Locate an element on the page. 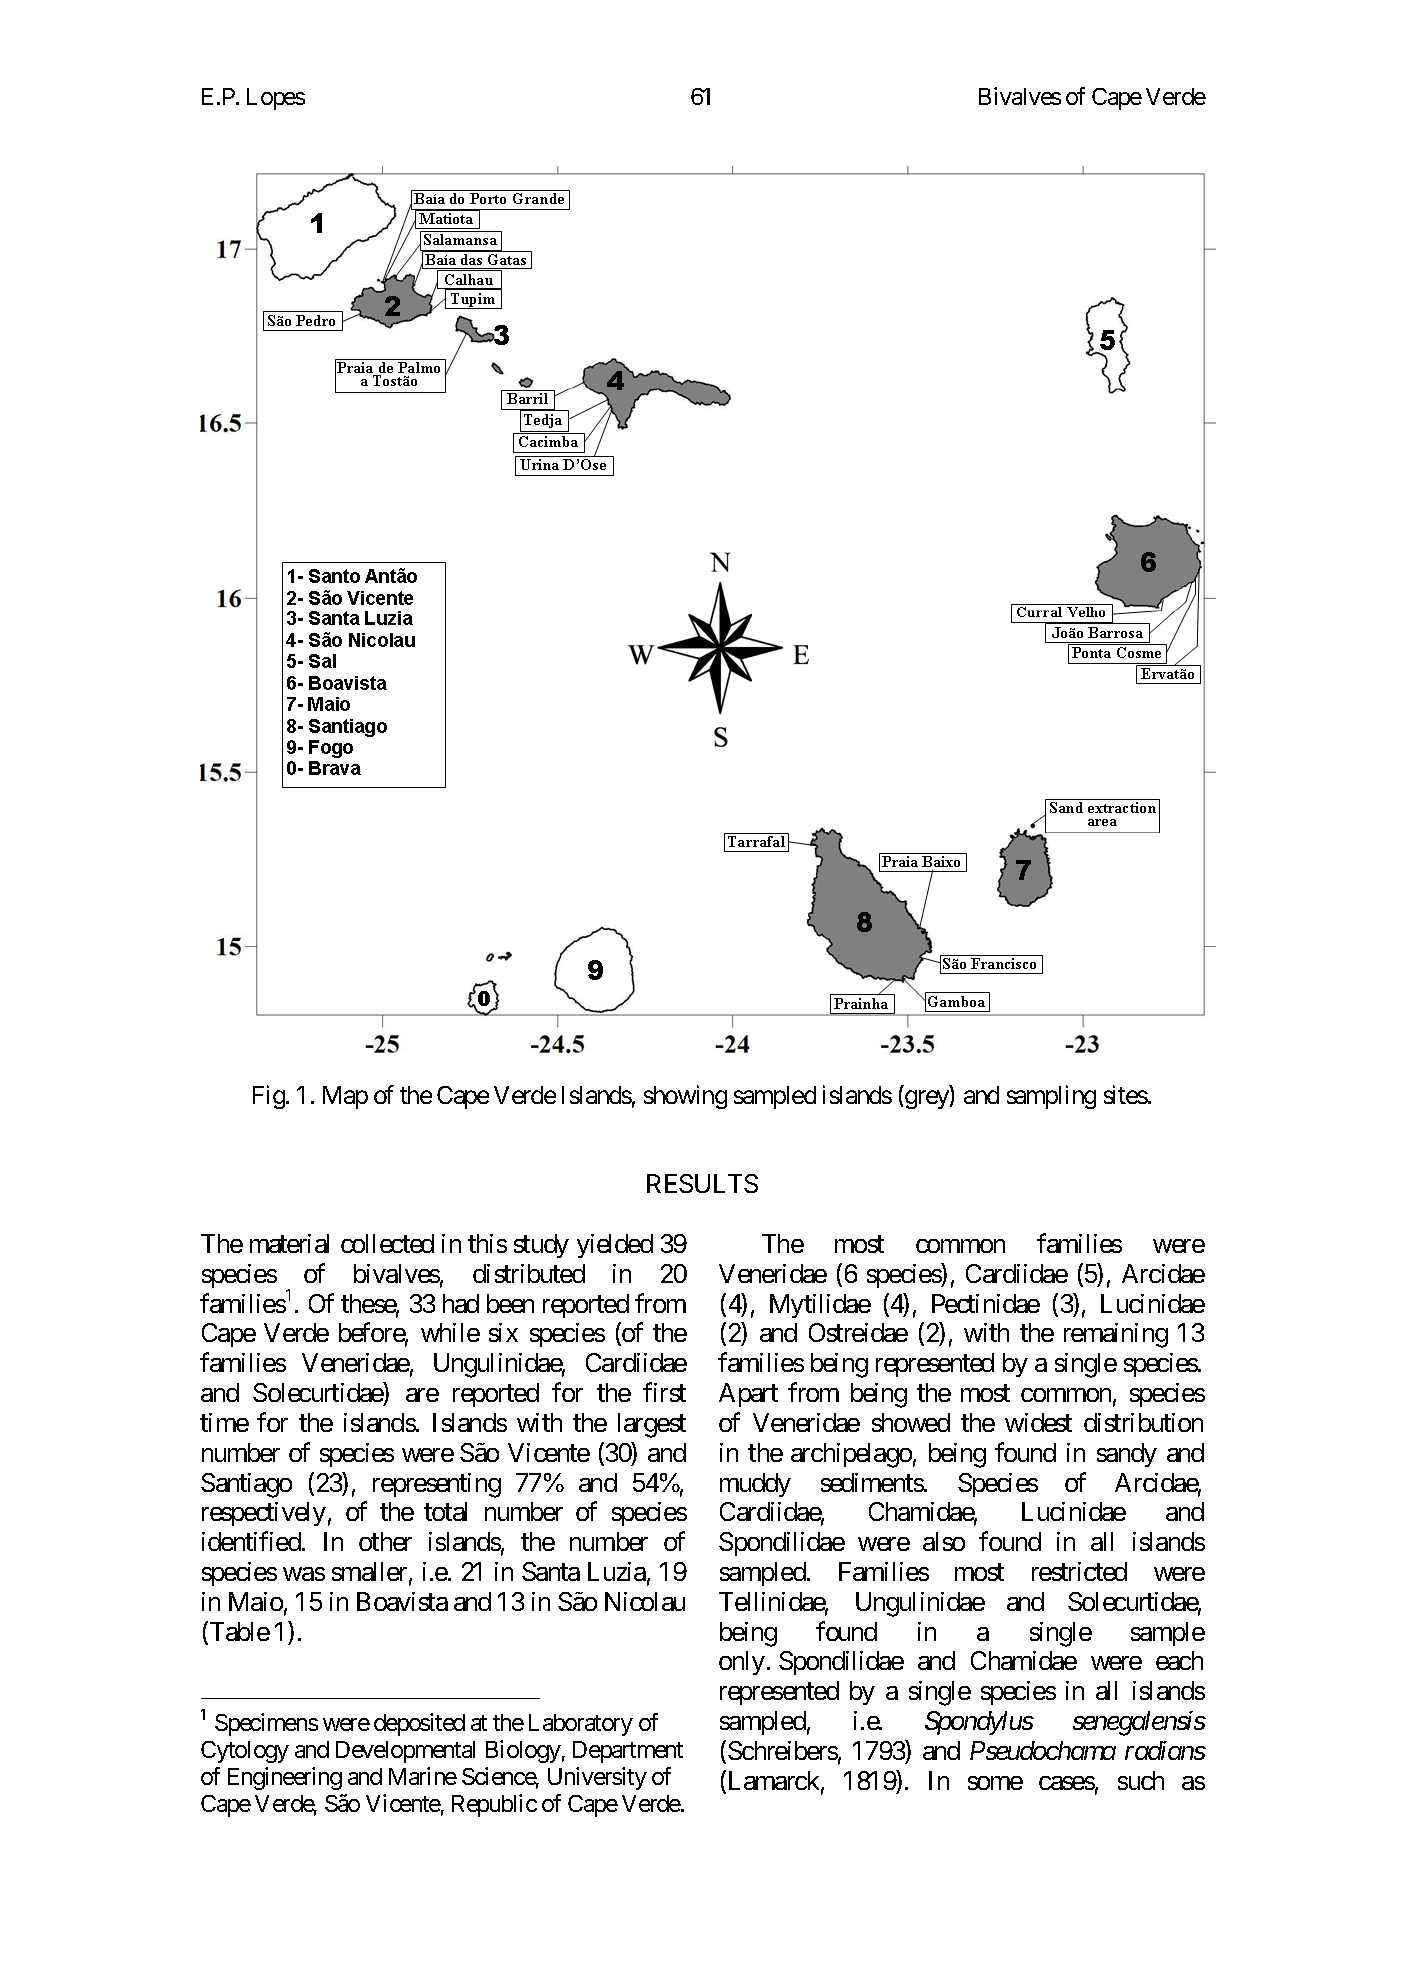 This document has height=1985, width=1404. largest is located at coordinates (652, 1425).
